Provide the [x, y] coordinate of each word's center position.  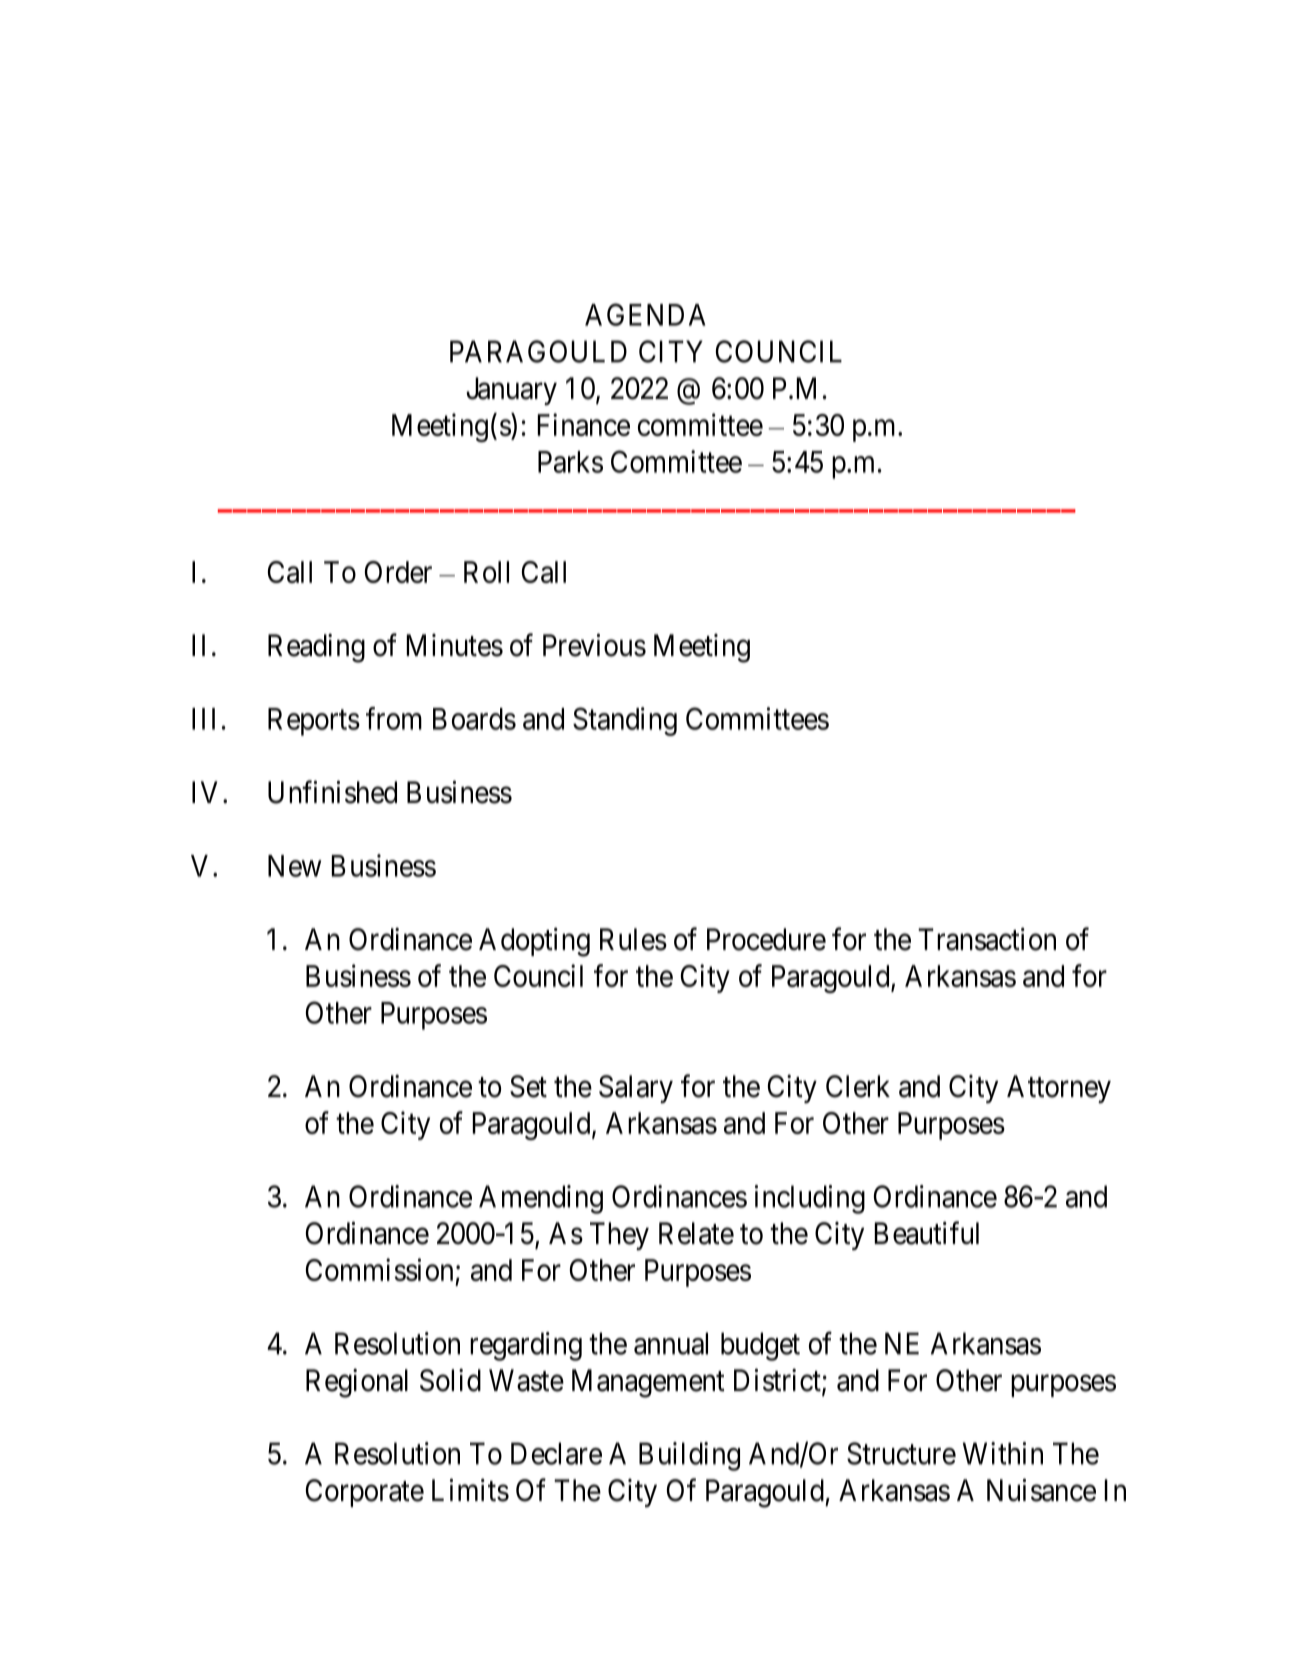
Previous [594, 645]
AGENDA [645, 314]
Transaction [987, 939]
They [619, 1236]
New [294, 866]
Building [689, 1456]
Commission [379, 1269]
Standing [625, 721]
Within [1003, 1453]
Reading [316, 648]
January [511, 391]
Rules [633, 939]
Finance [584, 424]
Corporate [365, 1493]
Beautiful [927, 1233]
